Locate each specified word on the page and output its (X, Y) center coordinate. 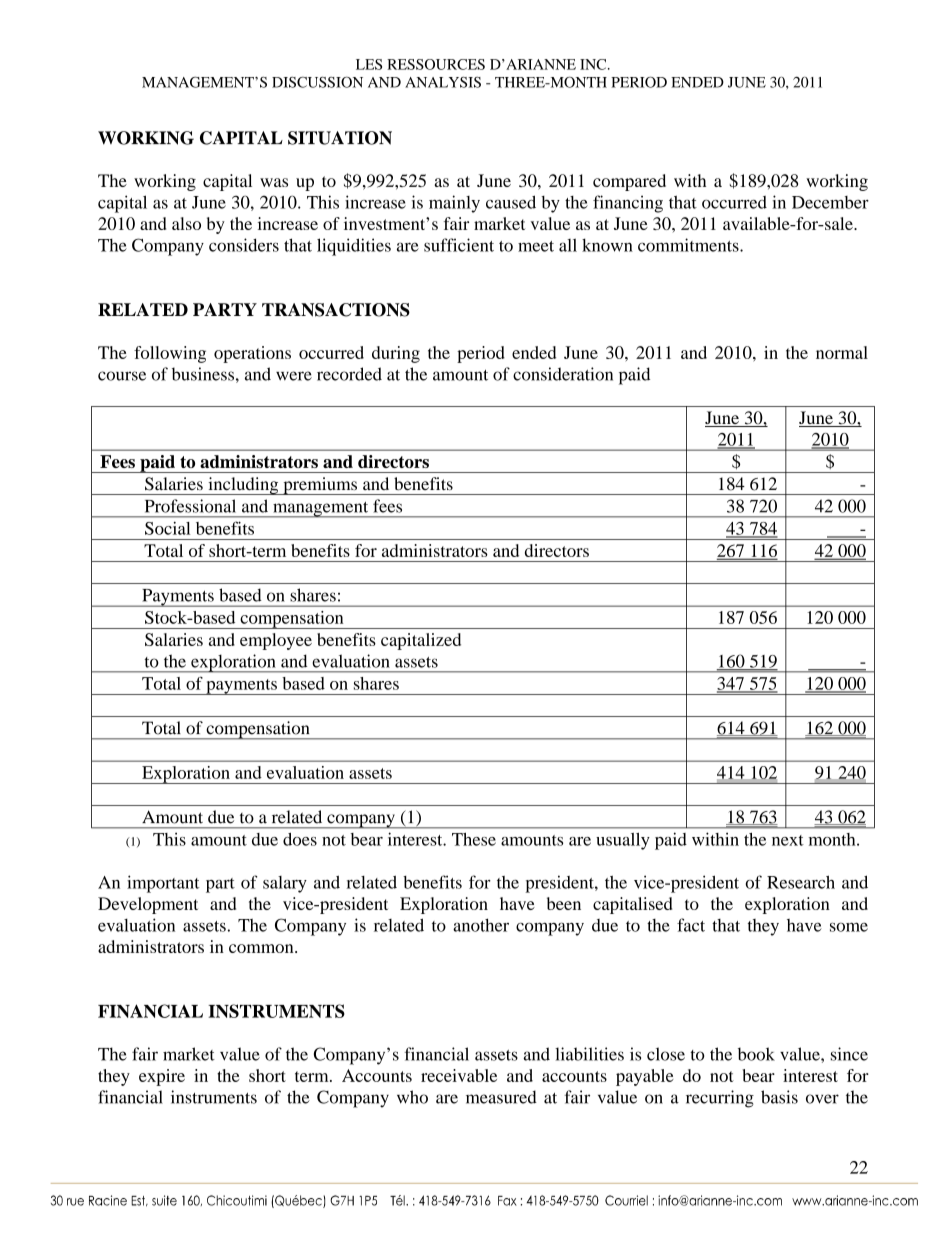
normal (842, 352)
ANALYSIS (443, 82)
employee (276, 641)
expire (162, 1077)
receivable (459, 1075)
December (830, 202)
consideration (563, 374)
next (788, 840)
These (474, 839)
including (243, 486)
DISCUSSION (317, 82)
